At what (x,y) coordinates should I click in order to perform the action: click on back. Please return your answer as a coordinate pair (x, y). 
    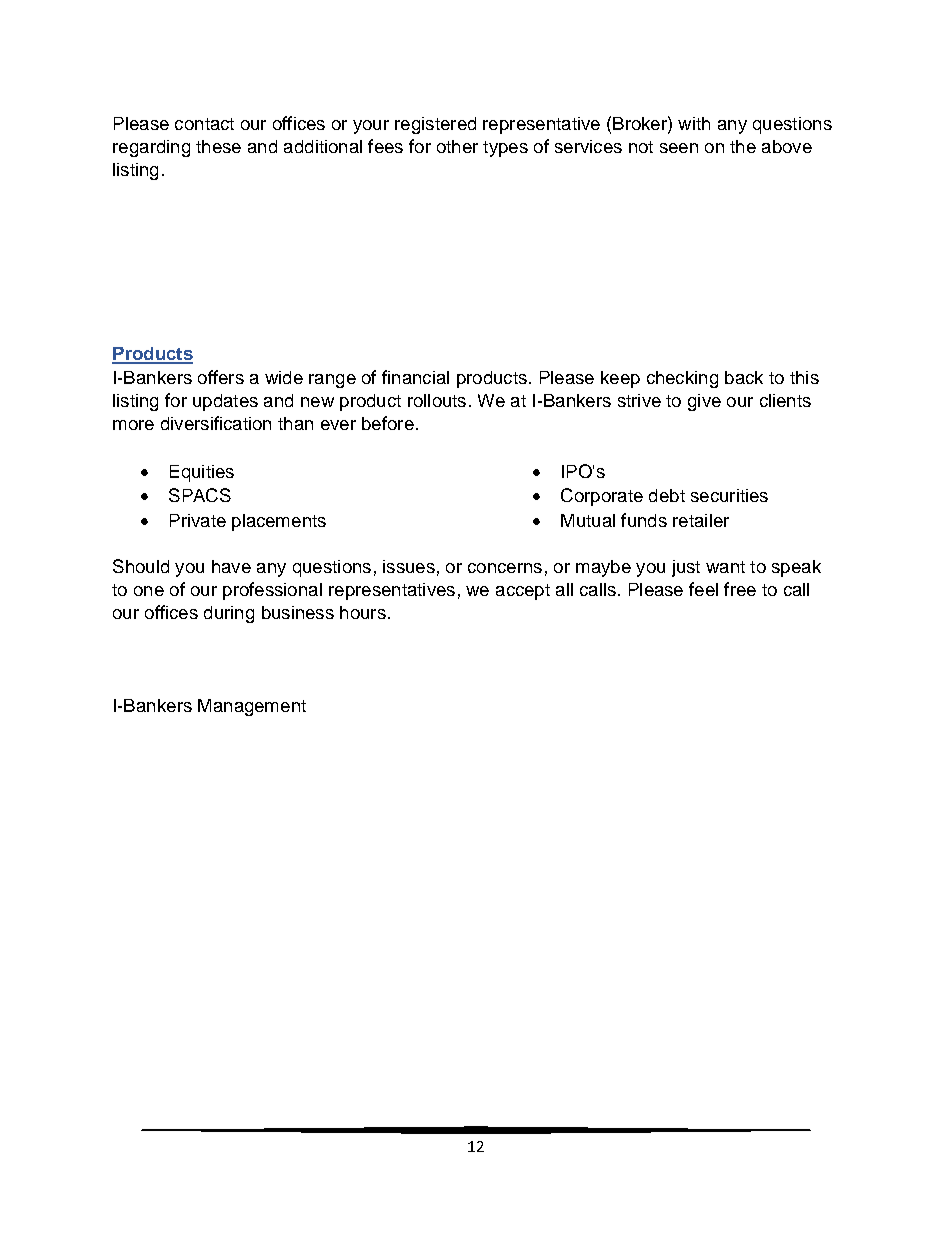
    Looking at the image, I should click on (744, 377).
